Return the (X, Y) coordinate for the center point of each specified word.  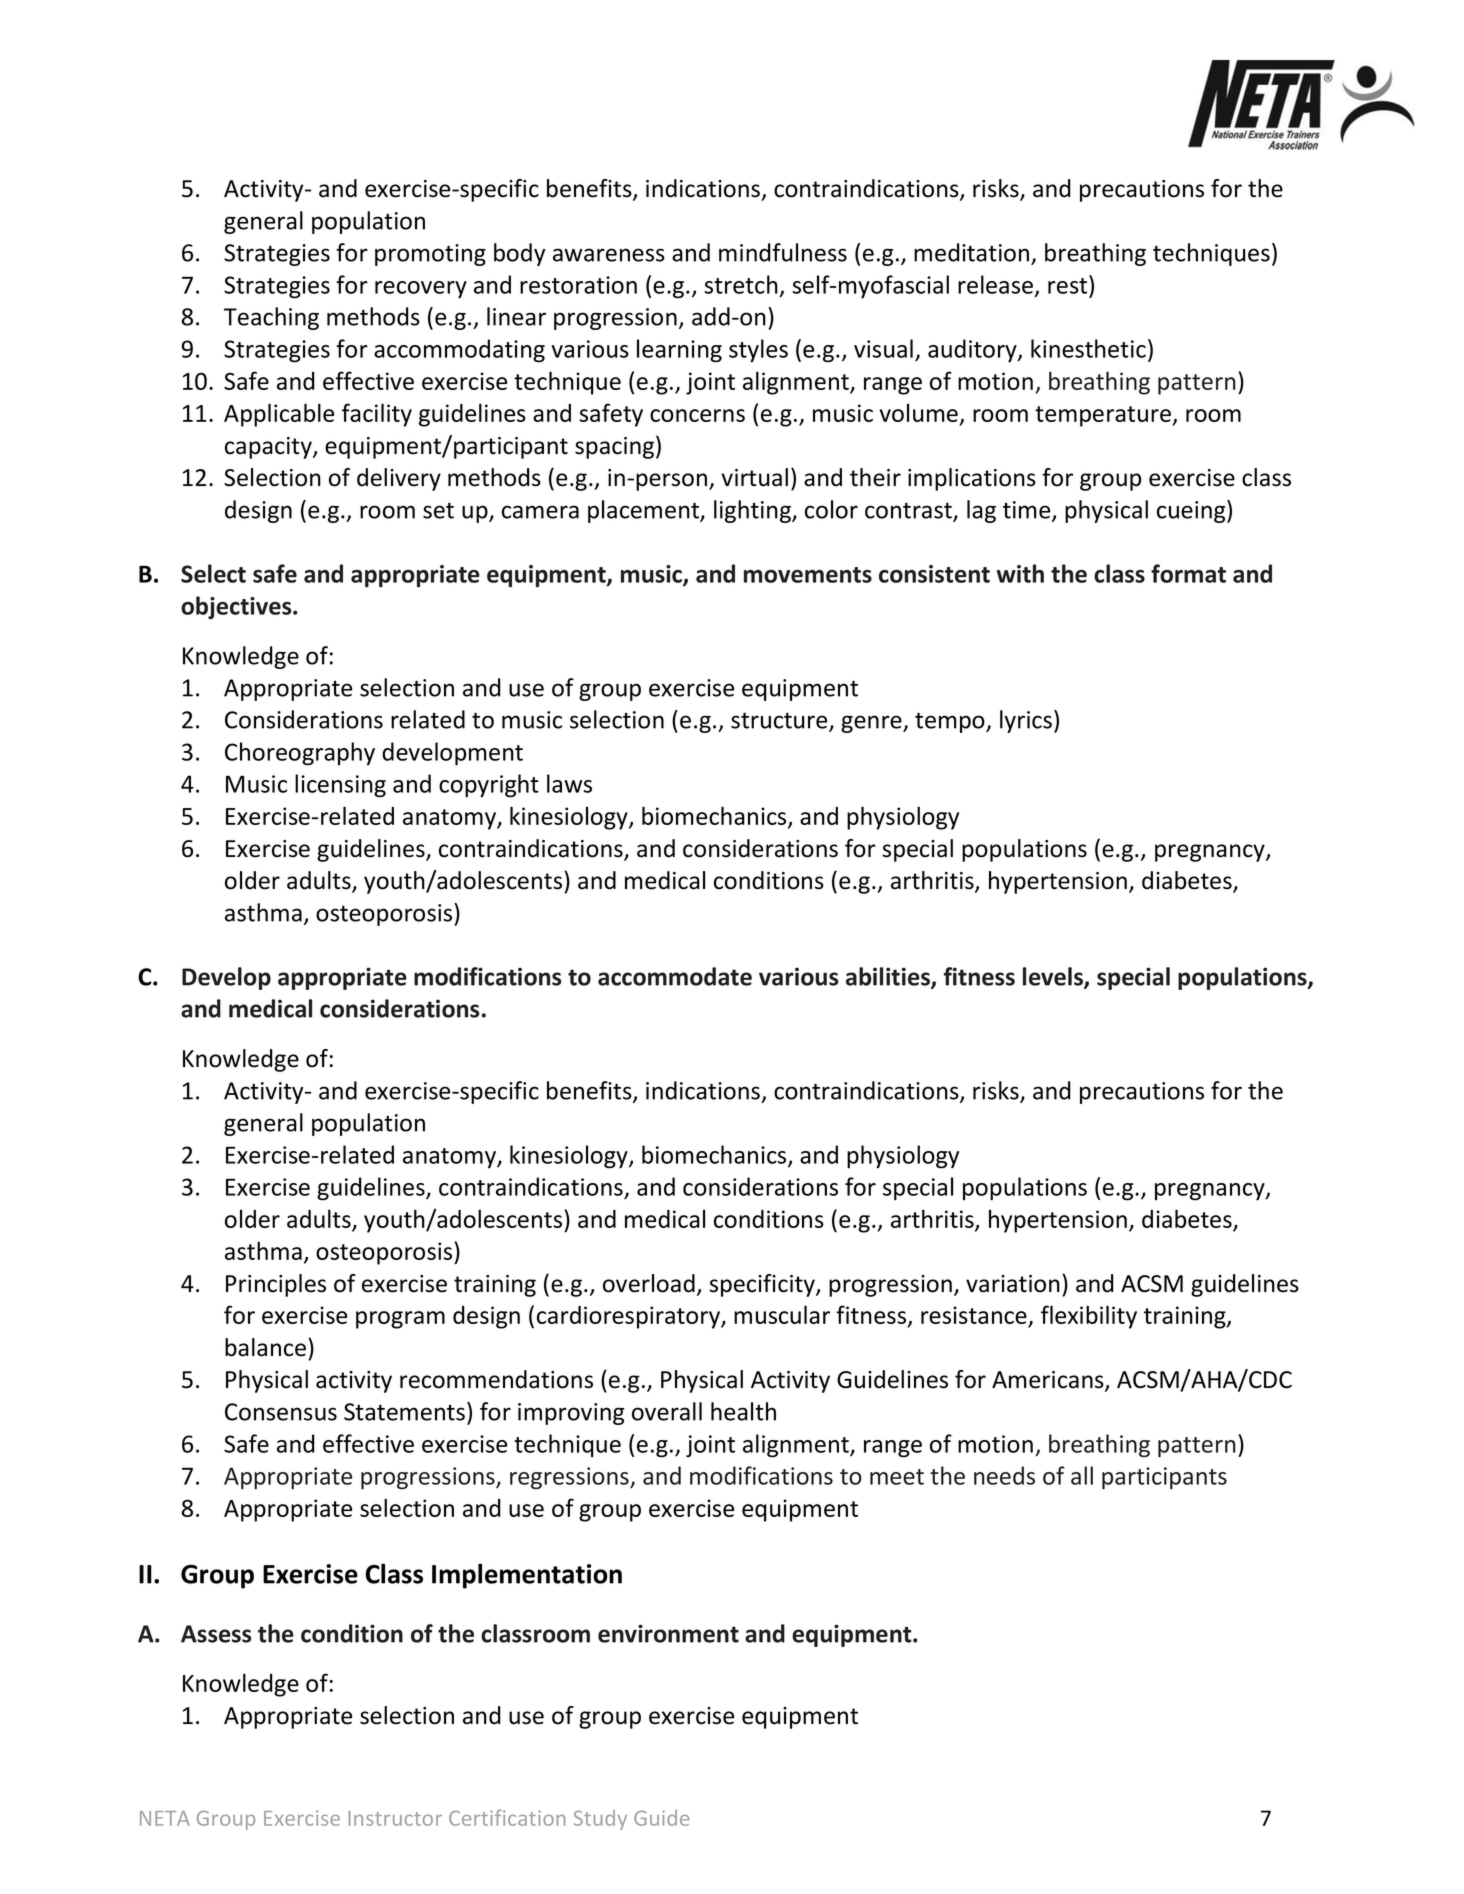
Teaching (271, 318)
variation (1013, 1284)
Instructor (395, 1818)
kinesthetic (1088, 348)
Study (600, 1820)
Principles (276, 1285)
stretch (741, 284)
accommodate (675, 976)
